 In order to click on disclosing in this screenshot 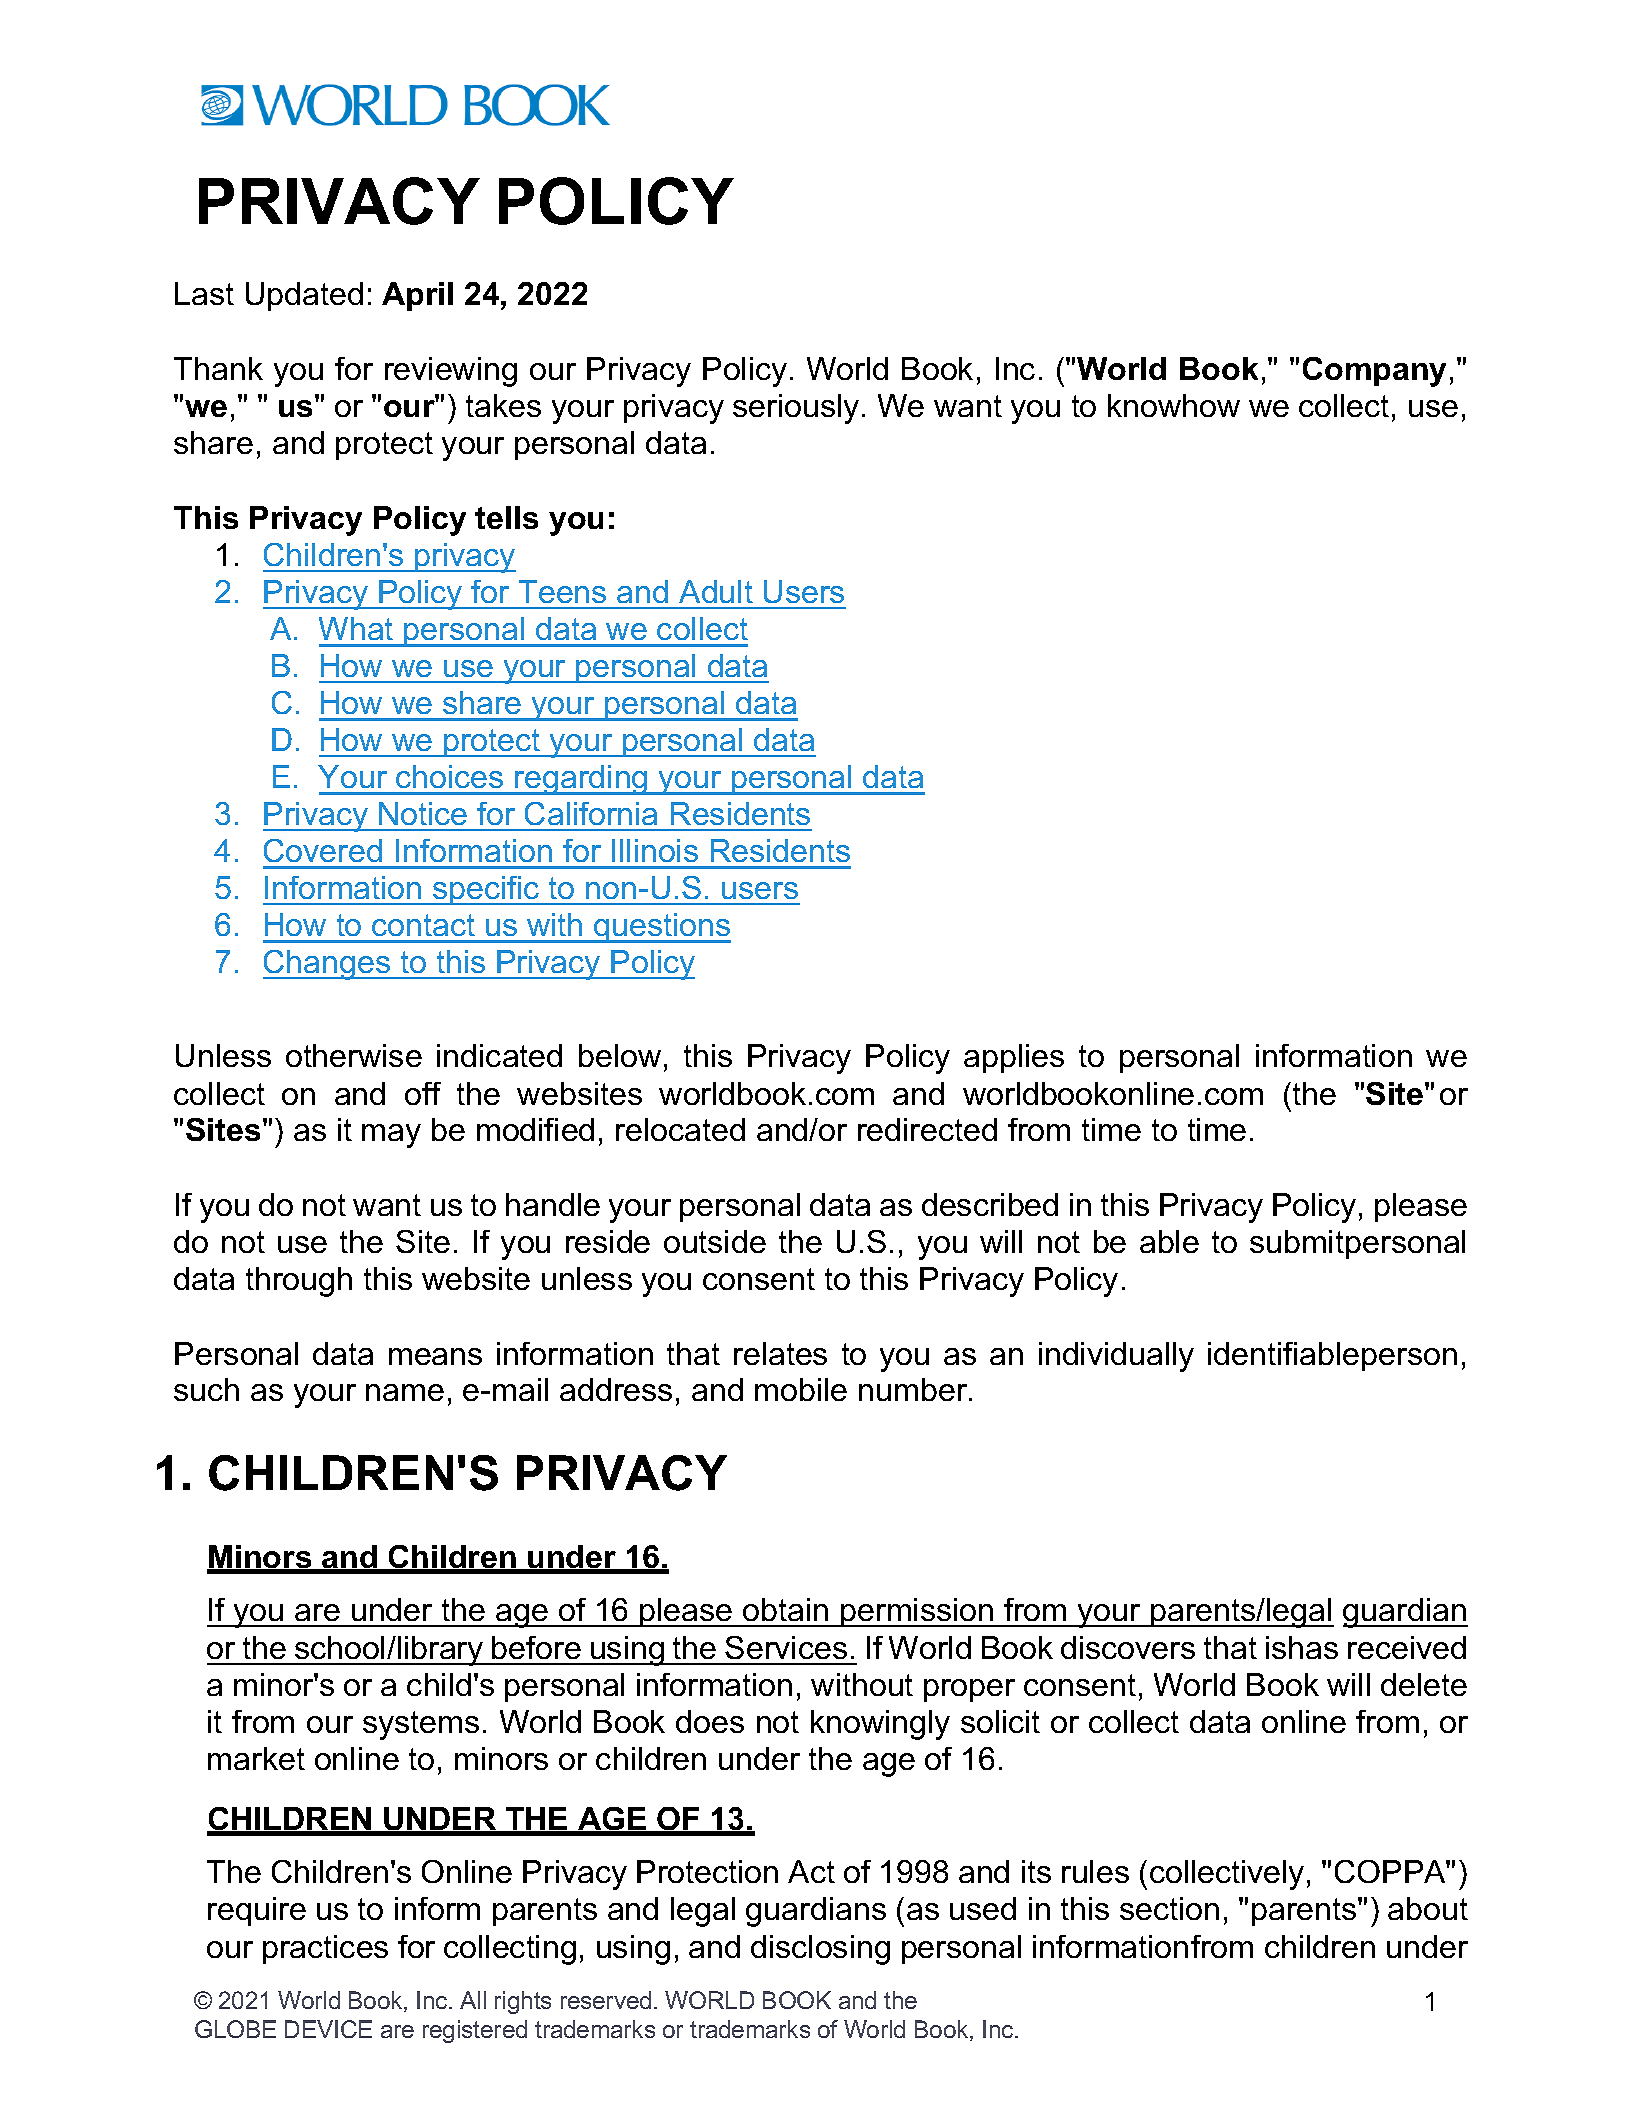, I will do `click(820, 1950)`.
